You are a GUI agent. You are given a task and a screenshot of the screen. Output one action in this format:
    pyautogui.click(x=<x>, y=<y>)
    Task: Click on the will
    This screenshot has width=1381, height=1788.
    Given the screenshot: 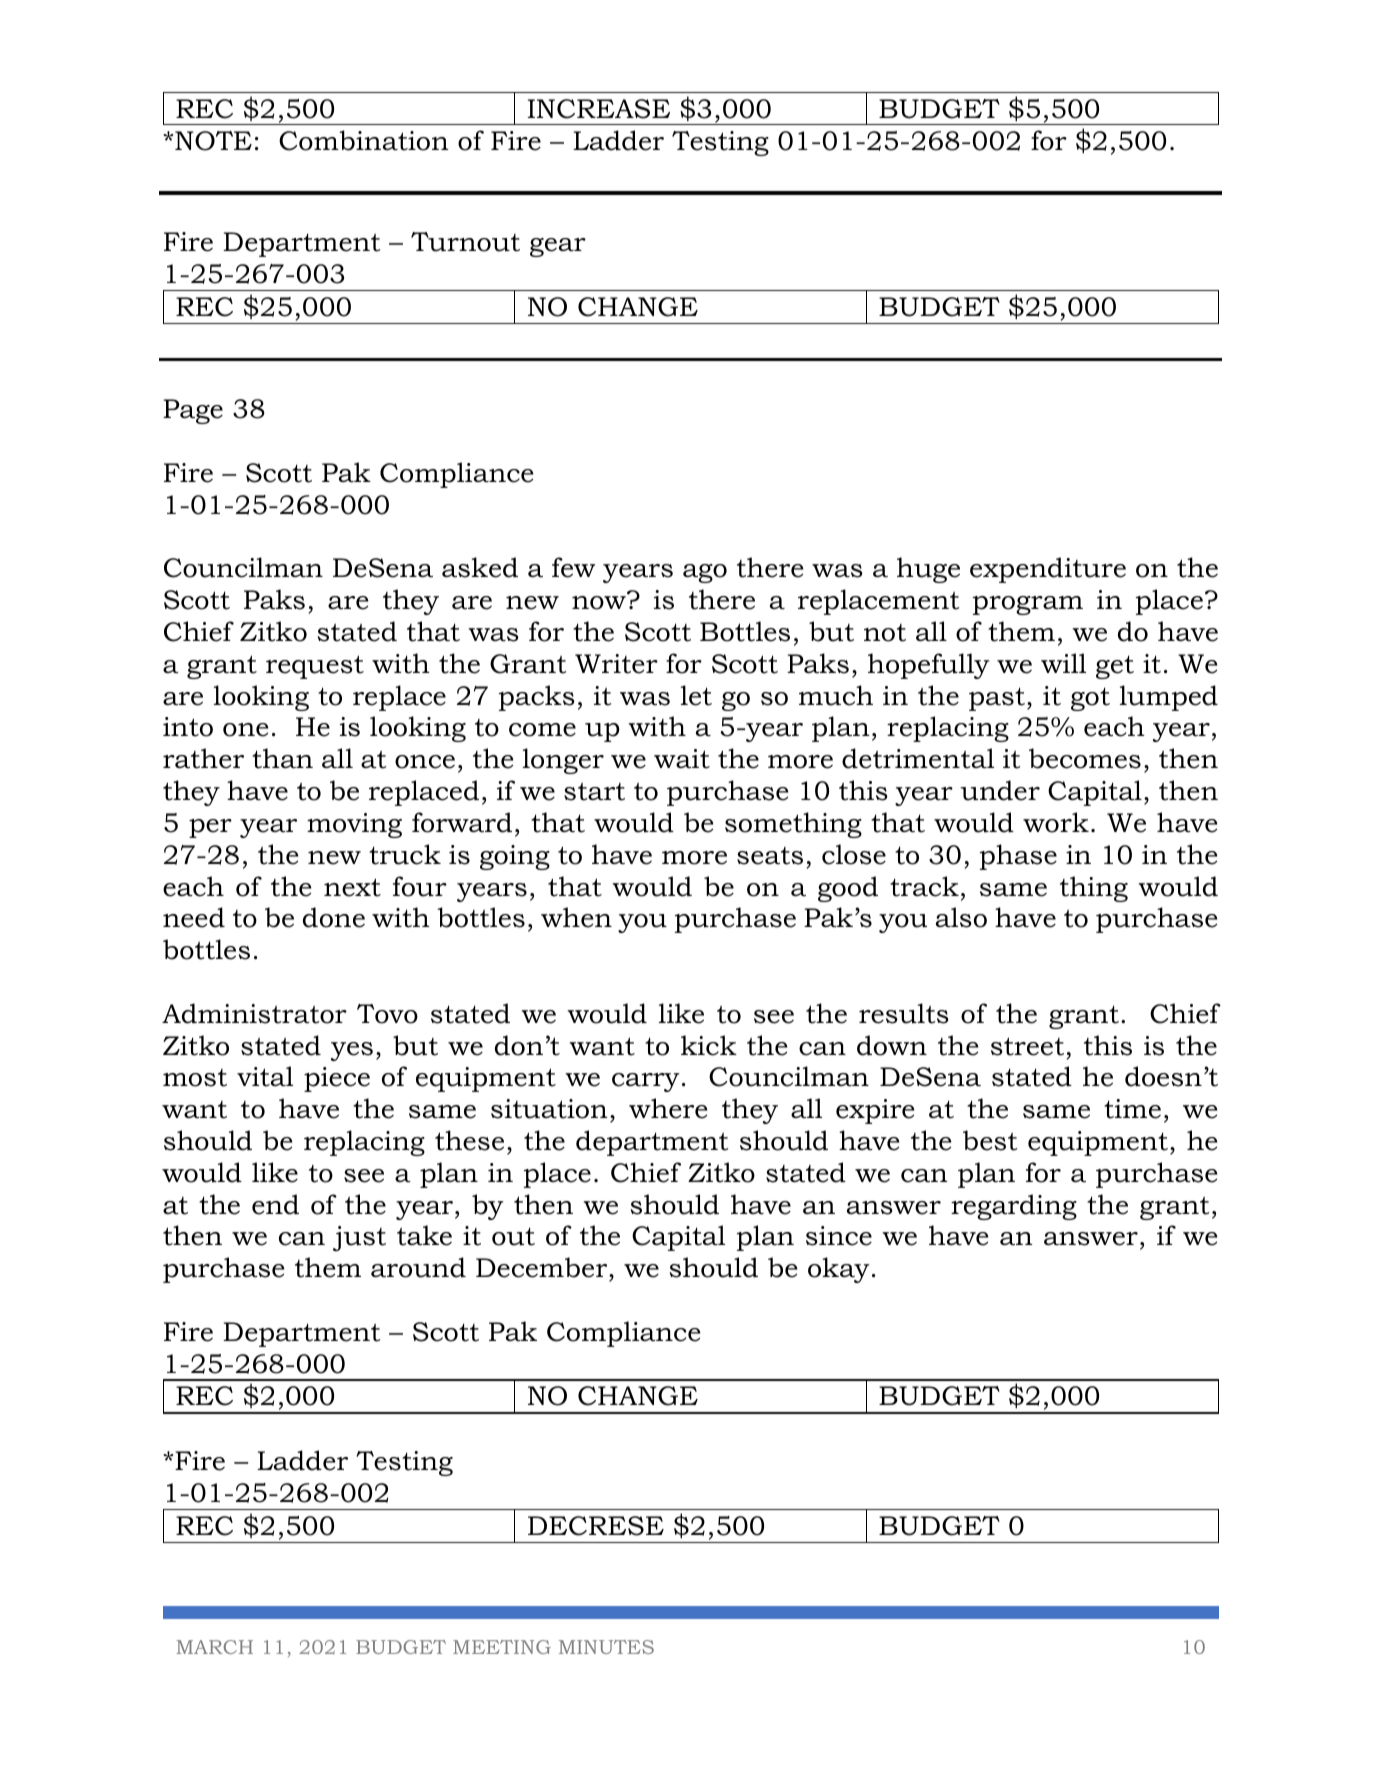 What is the action you would take?
    pyautogui.click(x=1063, y=663)
